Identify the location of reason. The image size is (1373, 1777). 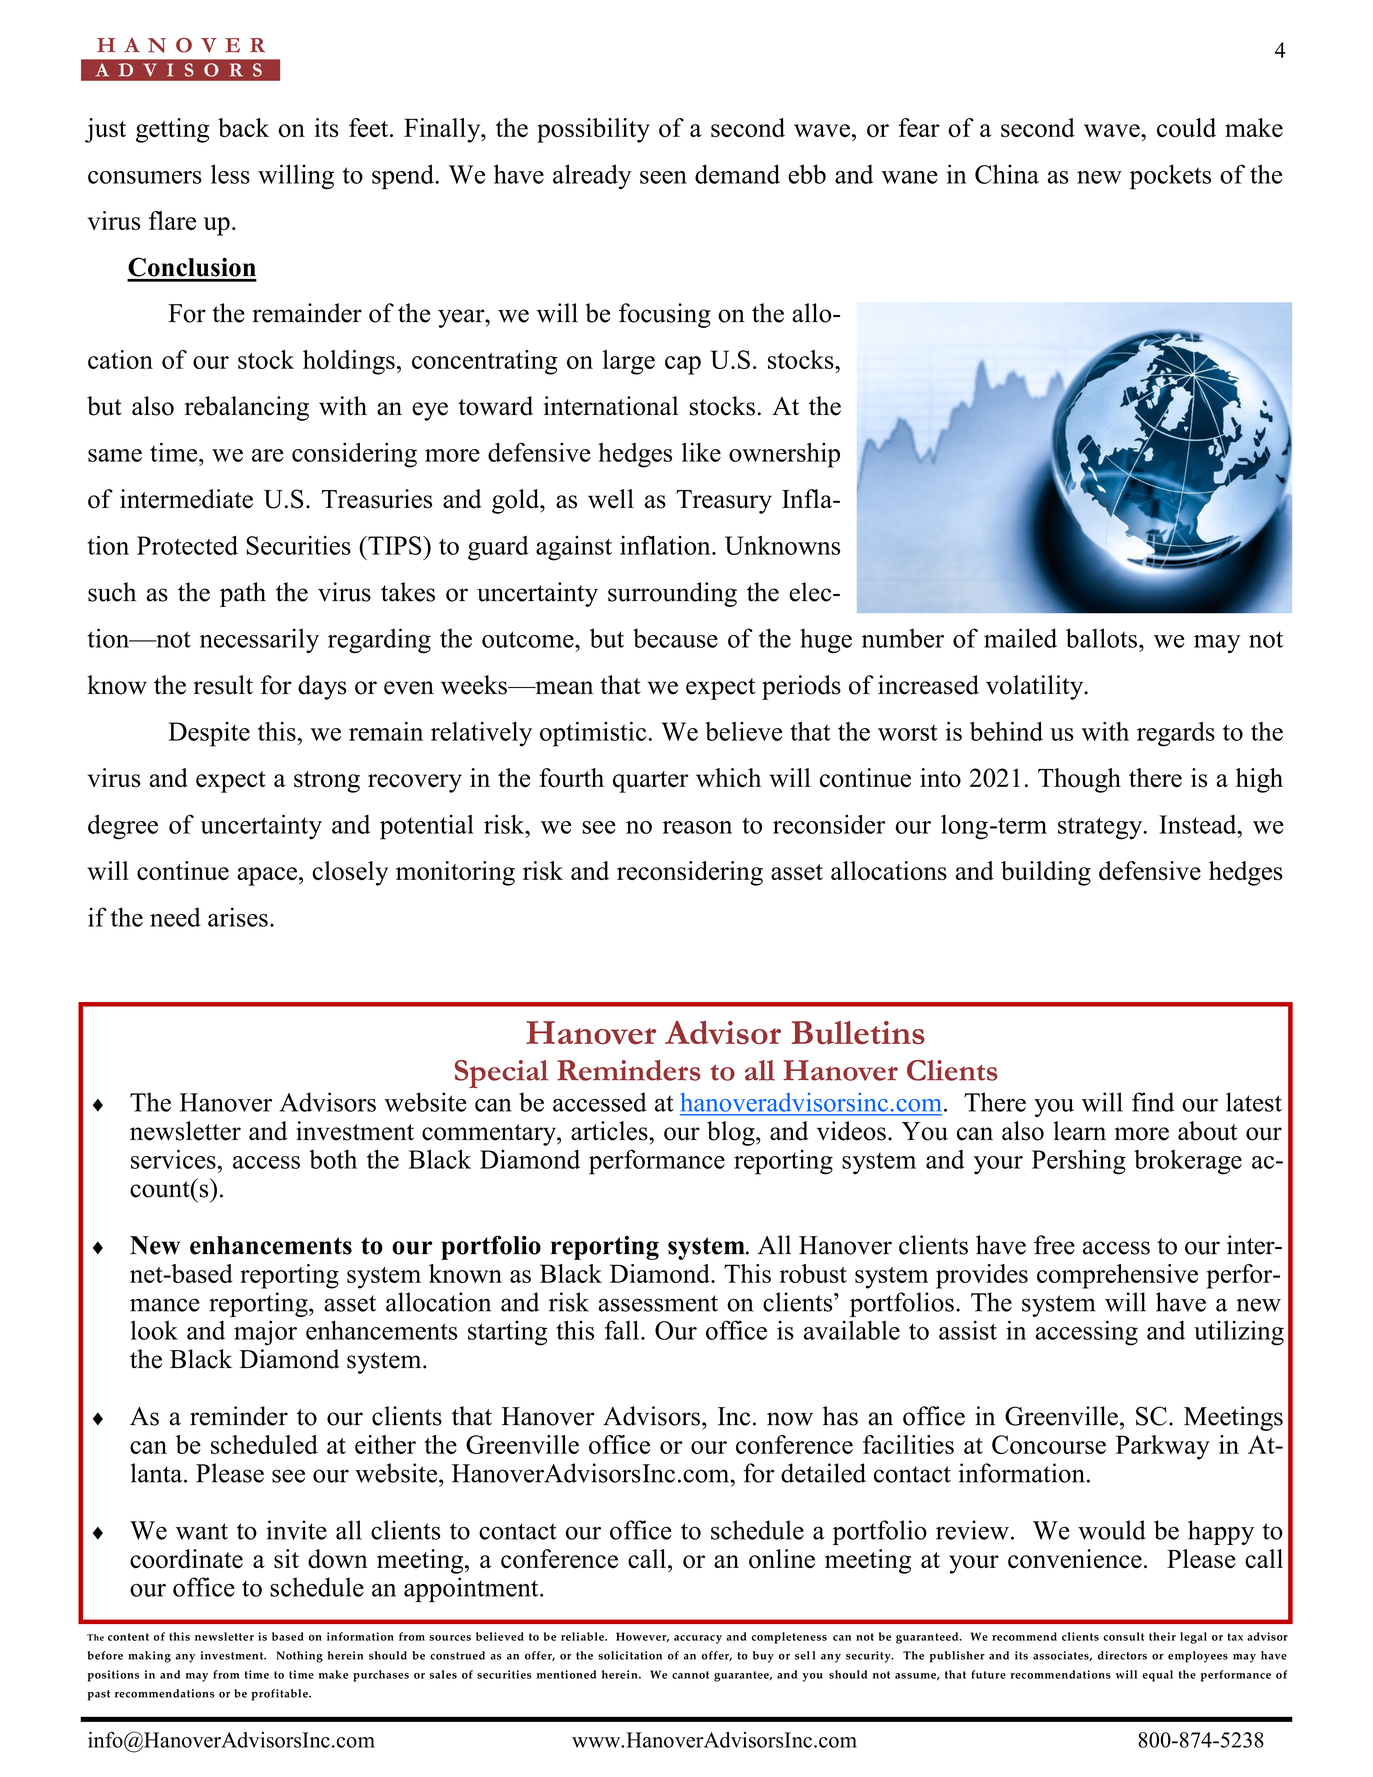
(697, 827).
